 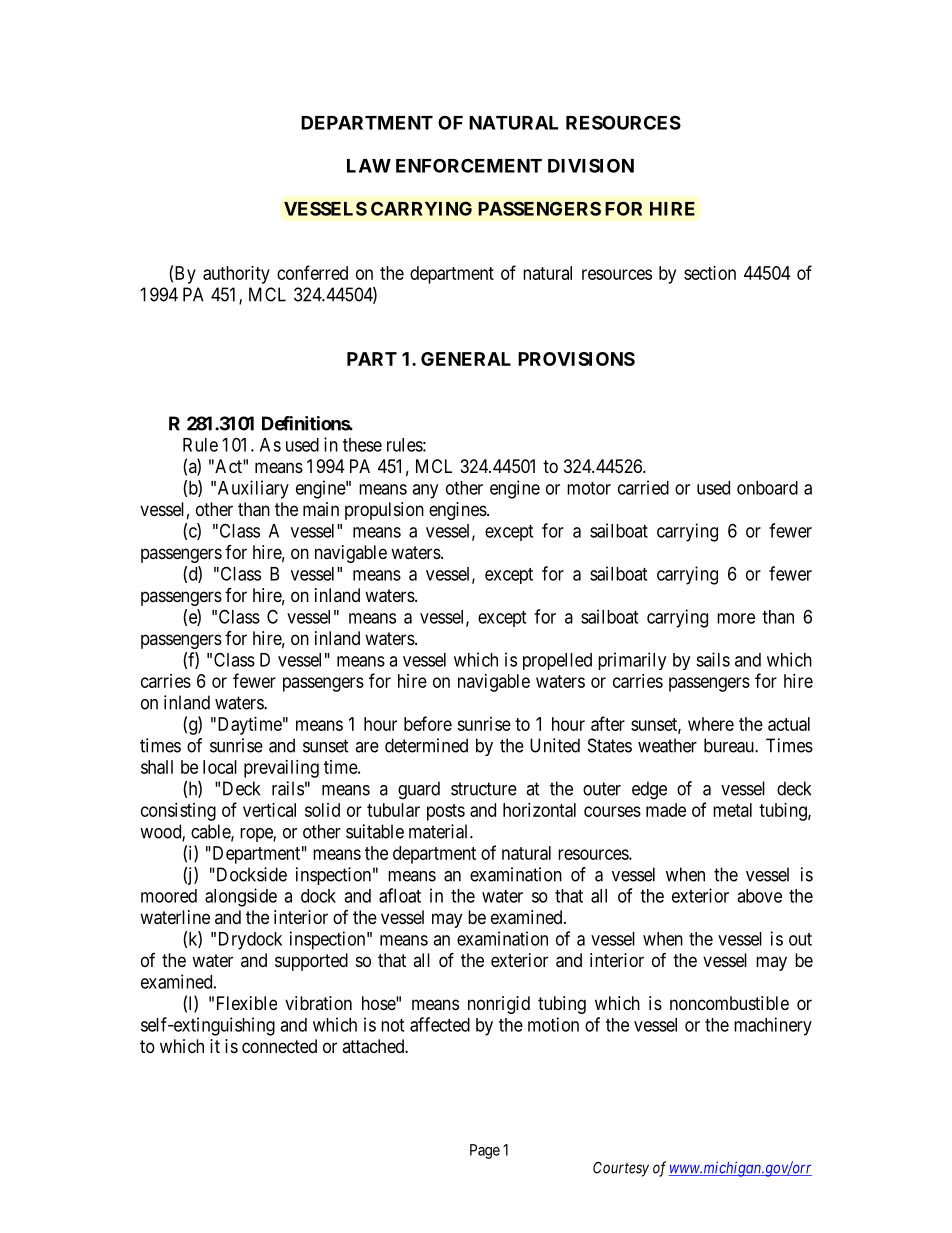 What do you see at coordinates (446, 812) in the screenshot?
I see `posts` at bounding box center [446, 812].
